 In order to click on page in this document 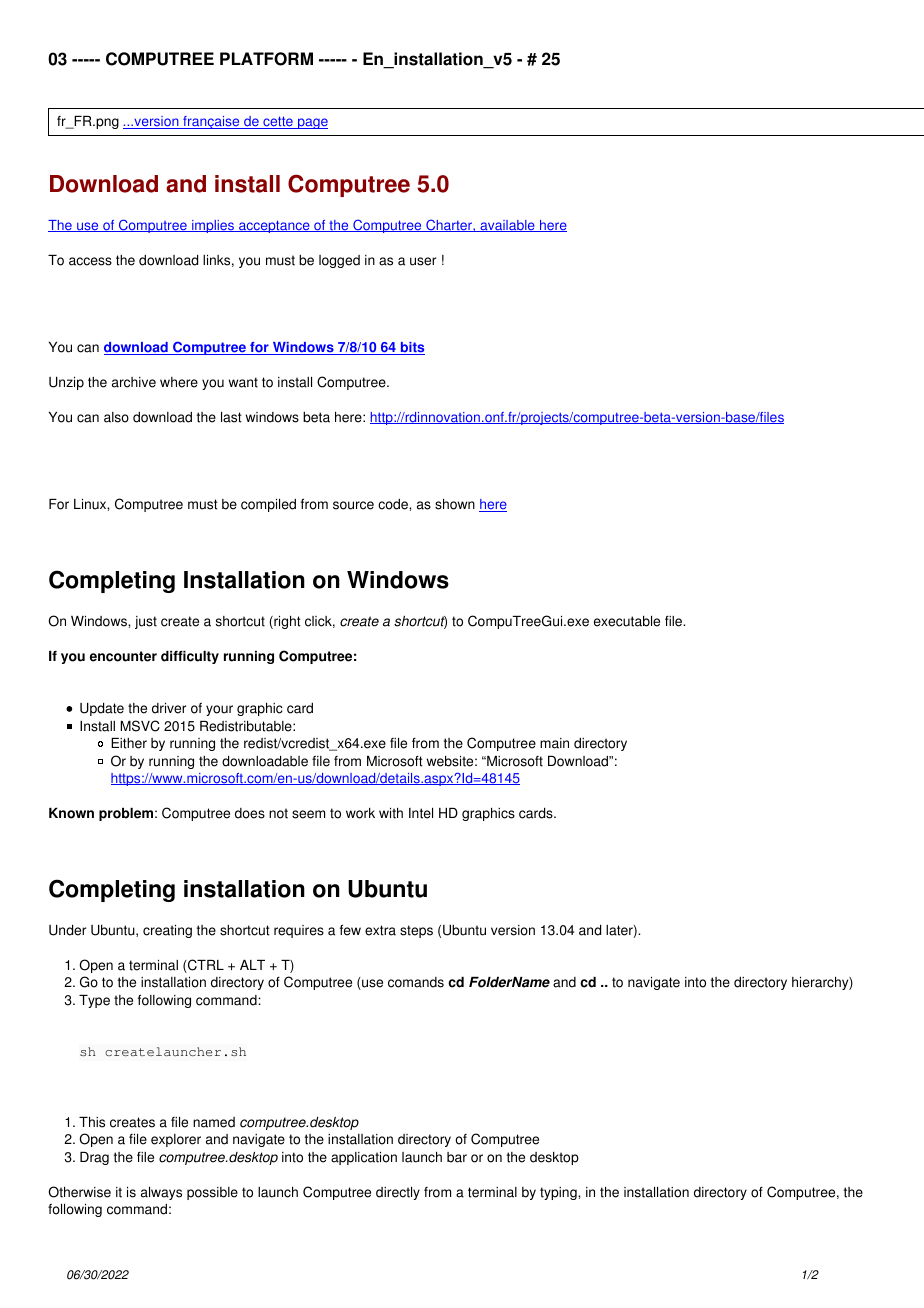, I will do `click(312, 123)`.
